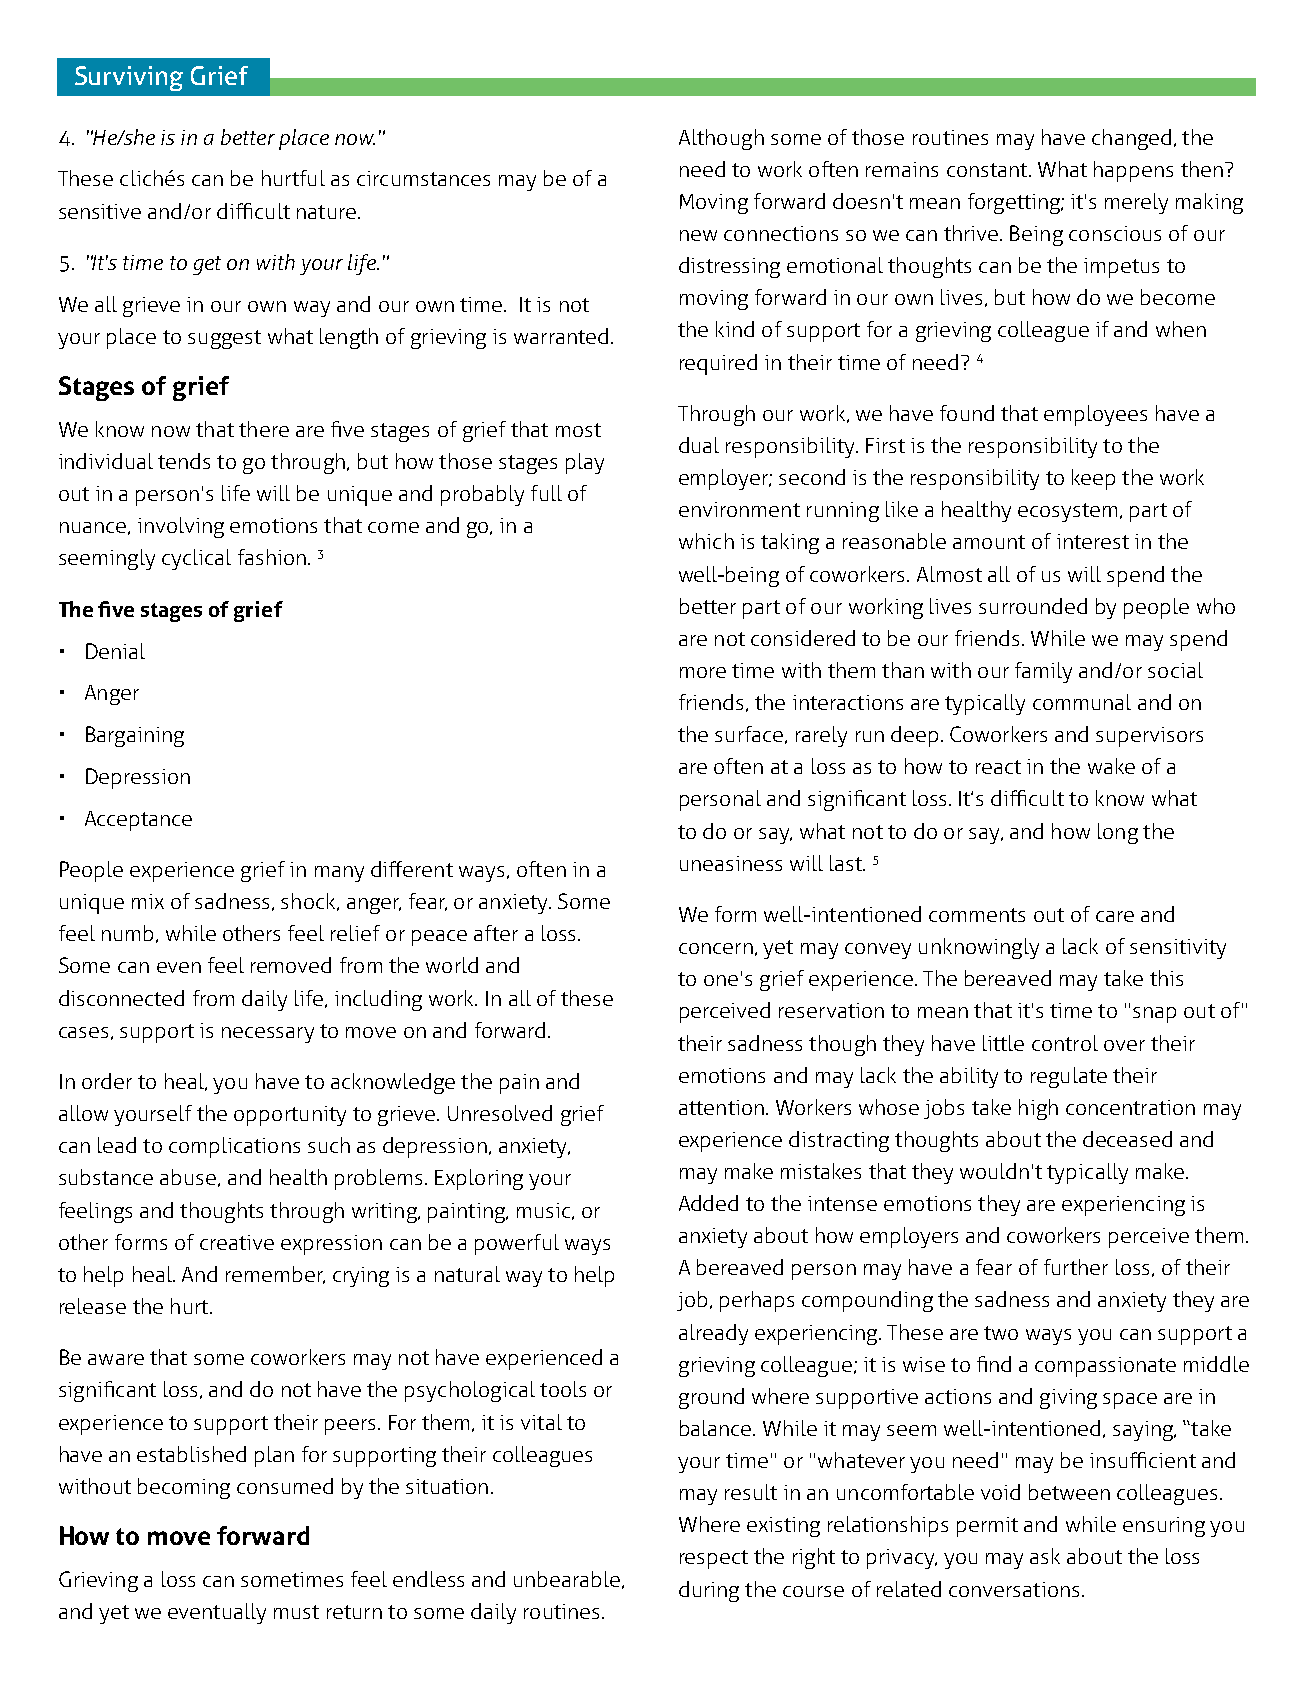 The width and height of the document is (1311, 1696). What do you see at coordinates (698, 235) in the document?
I see `new` at bounding box center [698, 235].
